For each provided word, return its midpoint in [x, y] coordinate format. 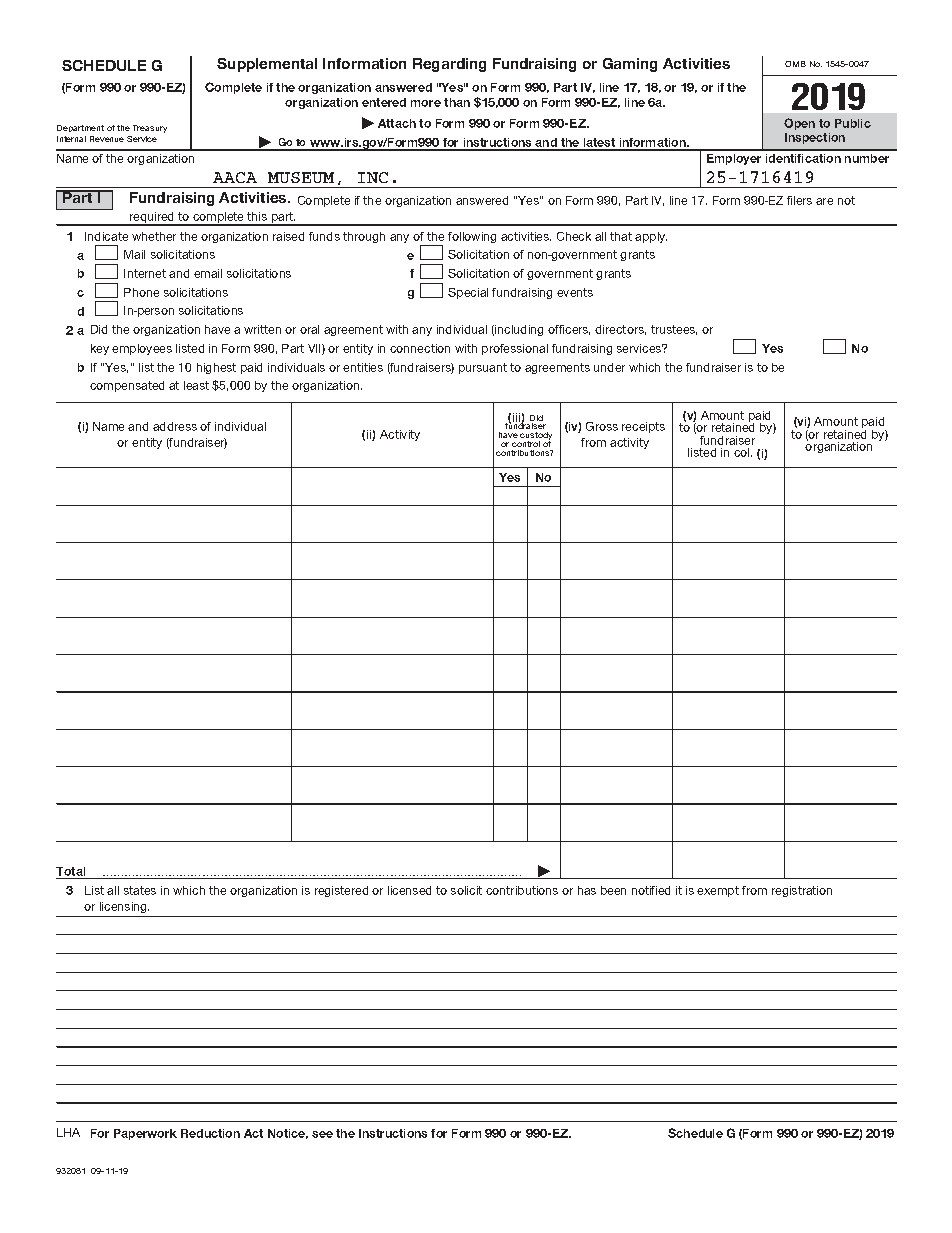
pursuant [483, 368]
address [175, 426]
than [457, 102]
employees [142, 349]
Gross [602, 426]
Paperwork [145, 1134]
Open [799, 124]
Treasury [150, 129]
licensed [409, 890]
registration [802, 891]
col [743, 452]
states [140, 890]
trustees [674, 330]
